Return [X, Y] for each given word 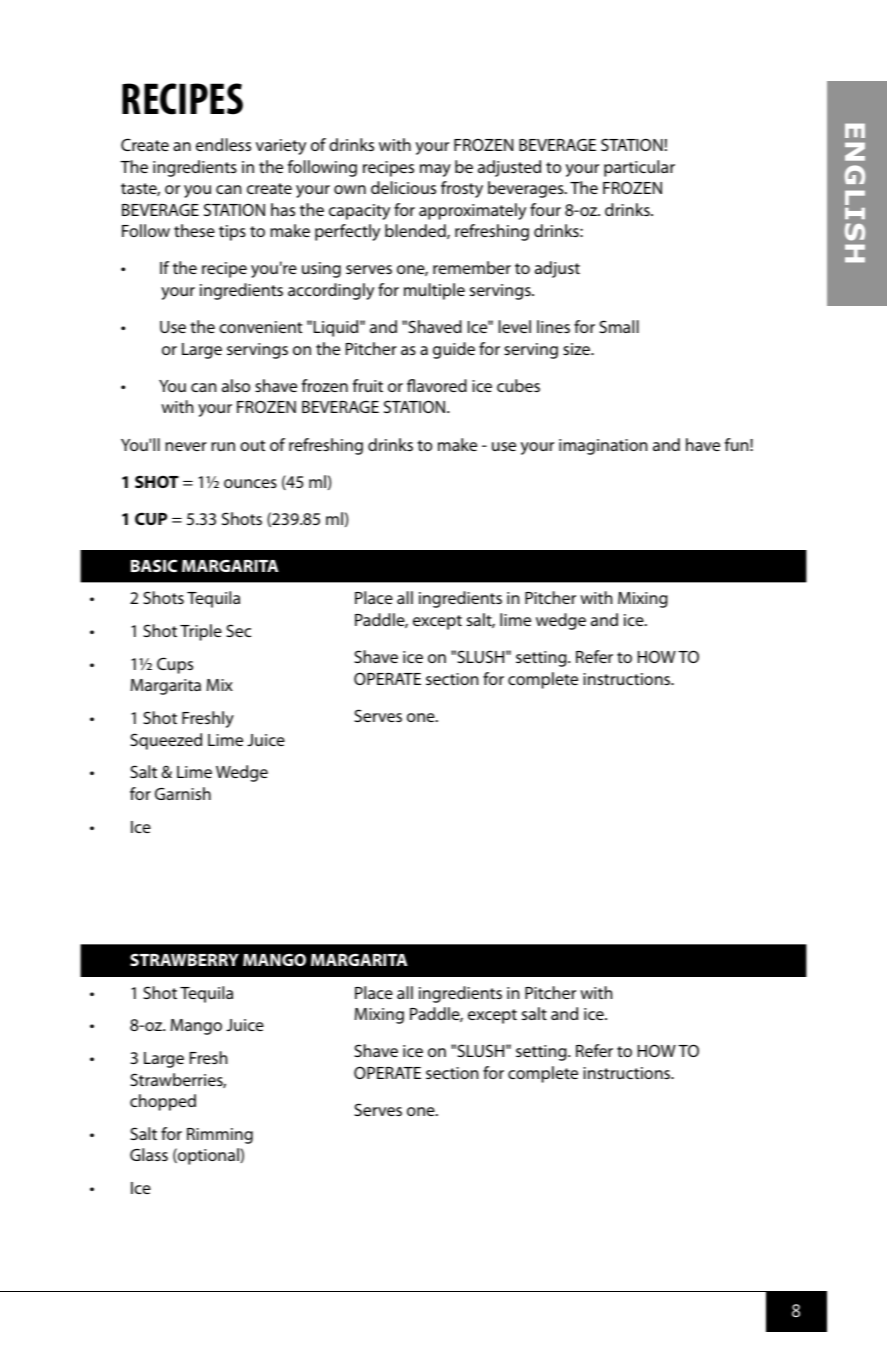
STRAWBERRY [184, 959]
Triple [201, 632]
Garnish [183, 793]
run [223, 446]
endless [223, 144]
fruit [368, 385]
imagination [603, 447]
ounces [250, 483]
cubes [518, 385]
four [545, 209]
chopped [163, 1102]
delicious [403, 187]
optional [208, 1156]
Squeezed [166, 741]
